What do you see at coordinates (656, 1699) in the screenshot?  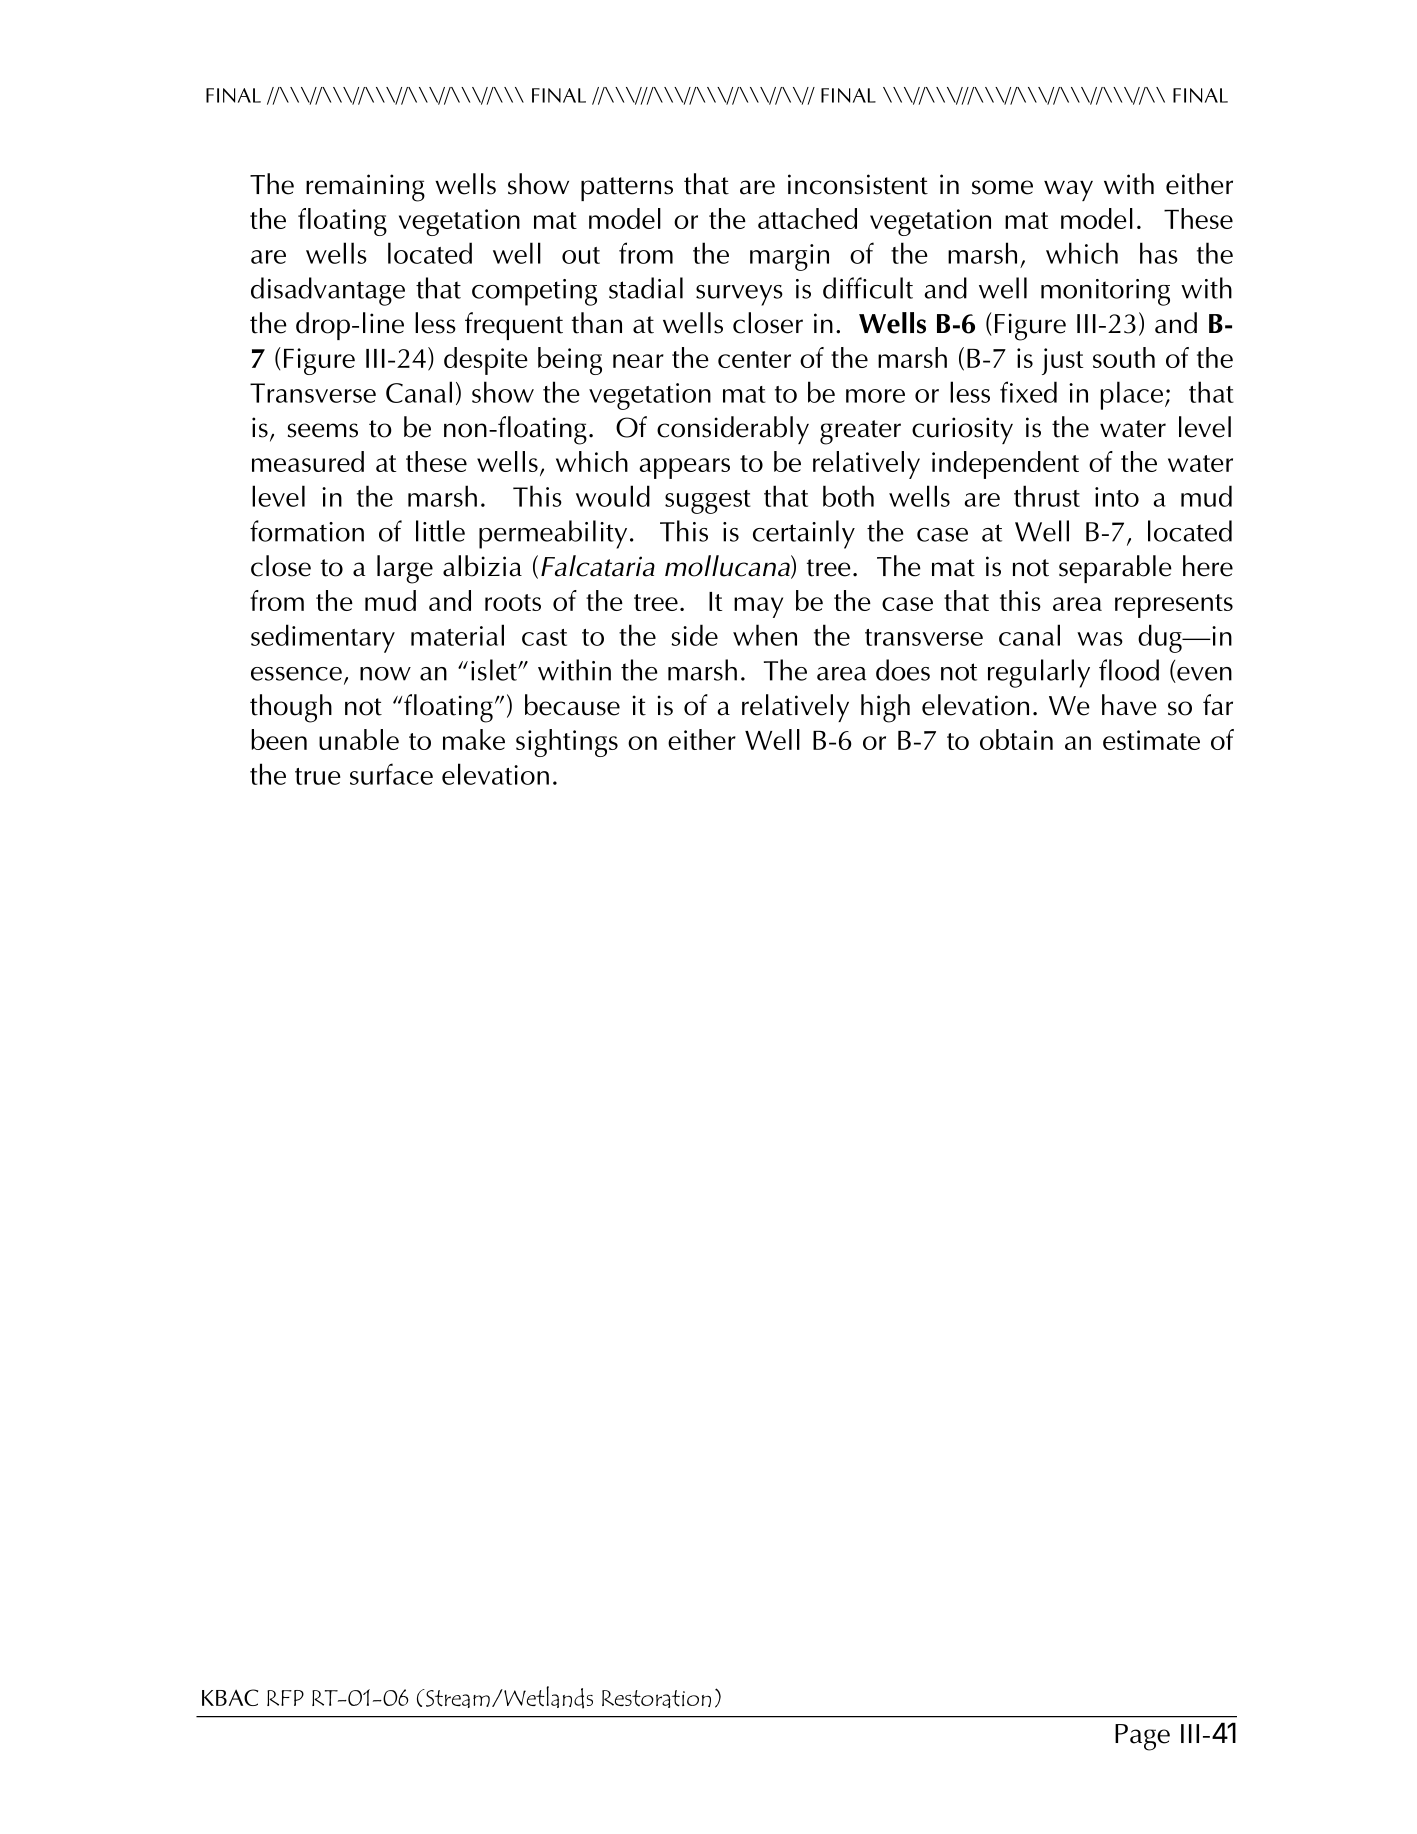 I see `Restoration` at bounding box center [656, 1699].
